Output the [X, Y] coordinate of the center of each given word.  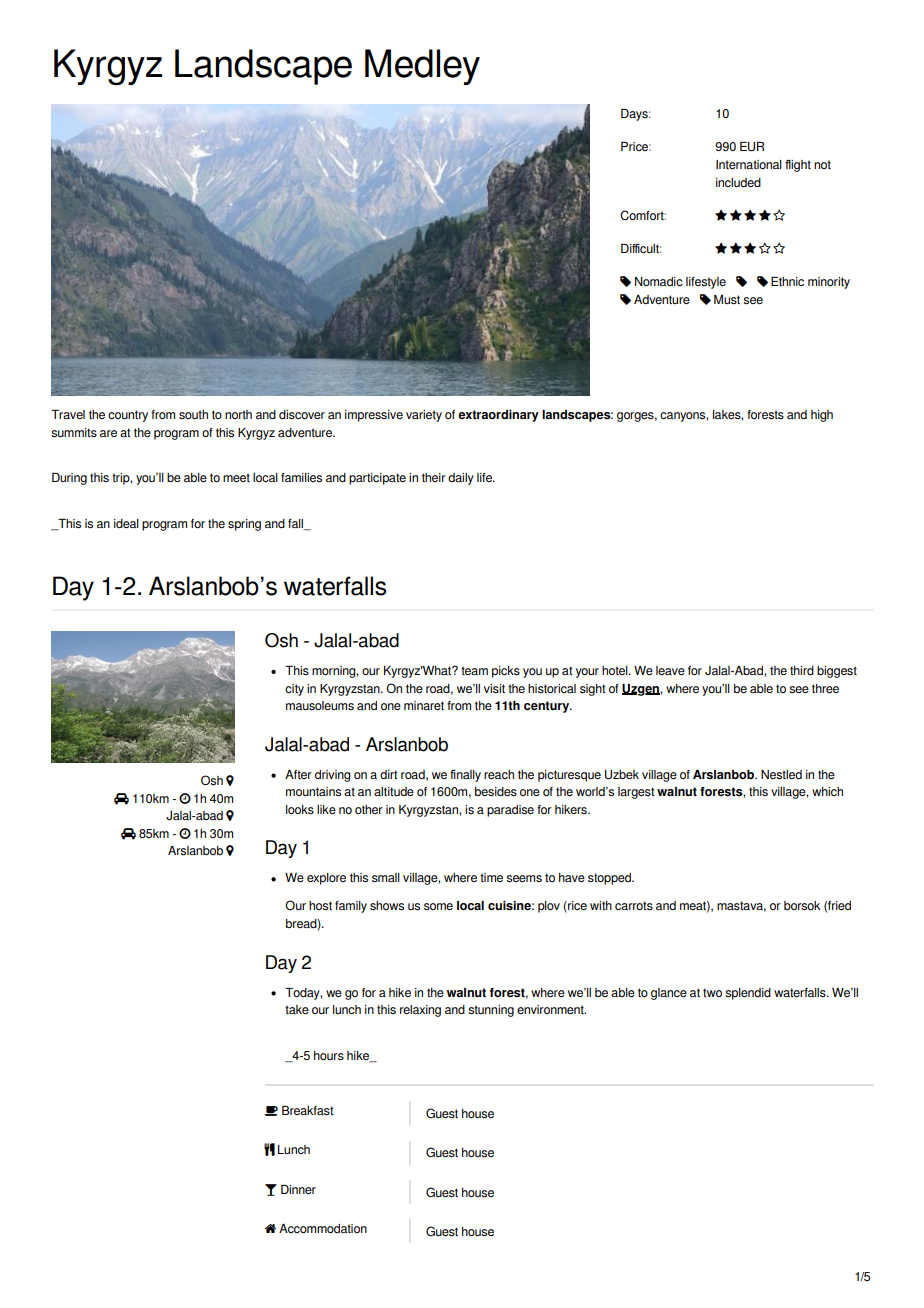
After [298, 774]
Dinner [298, 1189]
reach [499, 774]
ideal [126, 523]
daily [461, 479]
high [822, 416]
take [297, 1009]
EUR [752, 147]
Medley [422, 67]
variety [424, 416]
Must [727, 300]
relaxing [420, 1011]
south [193, 414]
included [738, 182]
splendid [748, 994]
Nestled [781, 775]
